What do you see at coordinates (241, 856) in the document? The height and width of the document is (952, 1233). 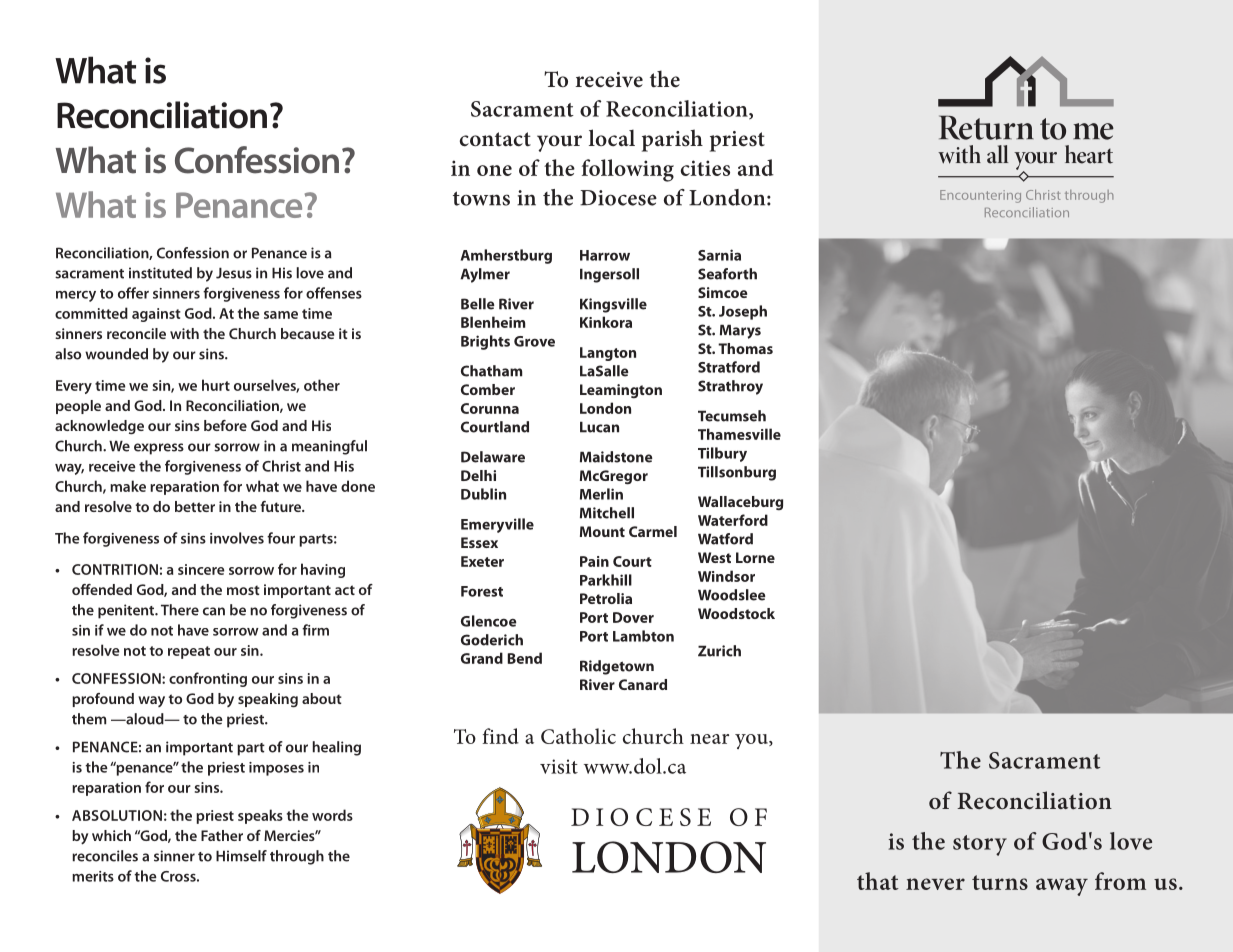 I see `Himself` at bounding box center [241, 856].
